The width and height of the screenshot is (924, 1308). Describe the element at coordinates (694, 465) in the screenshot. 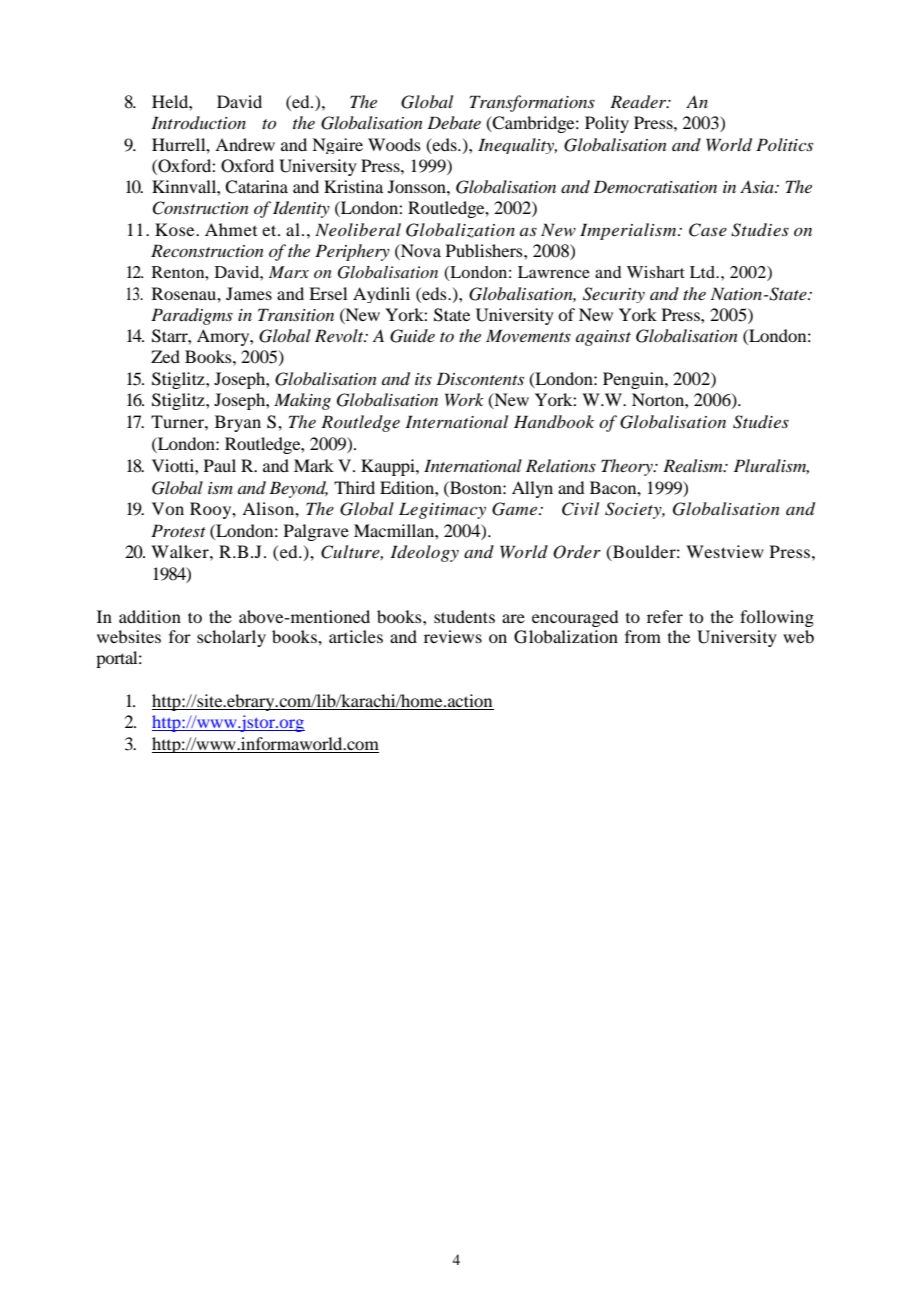

I see `Realism` at that location.
